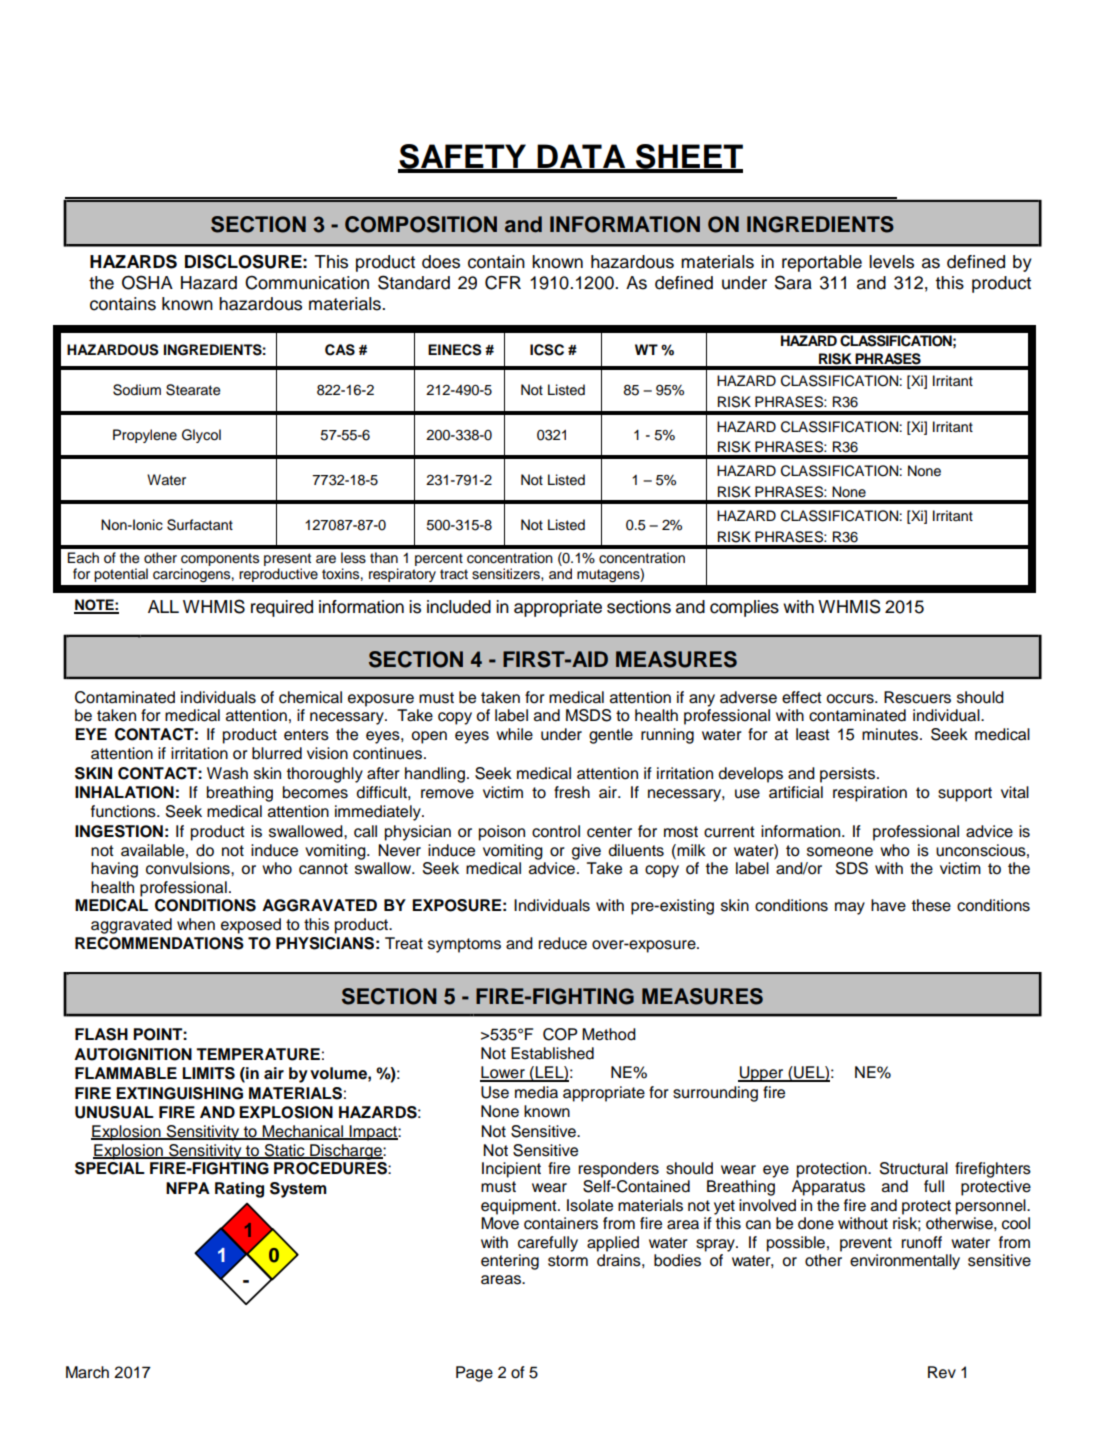  What do you see at coordinates (147, 282) in the screenshot?
I see `OSHA` at bounding box center [147, 282].
